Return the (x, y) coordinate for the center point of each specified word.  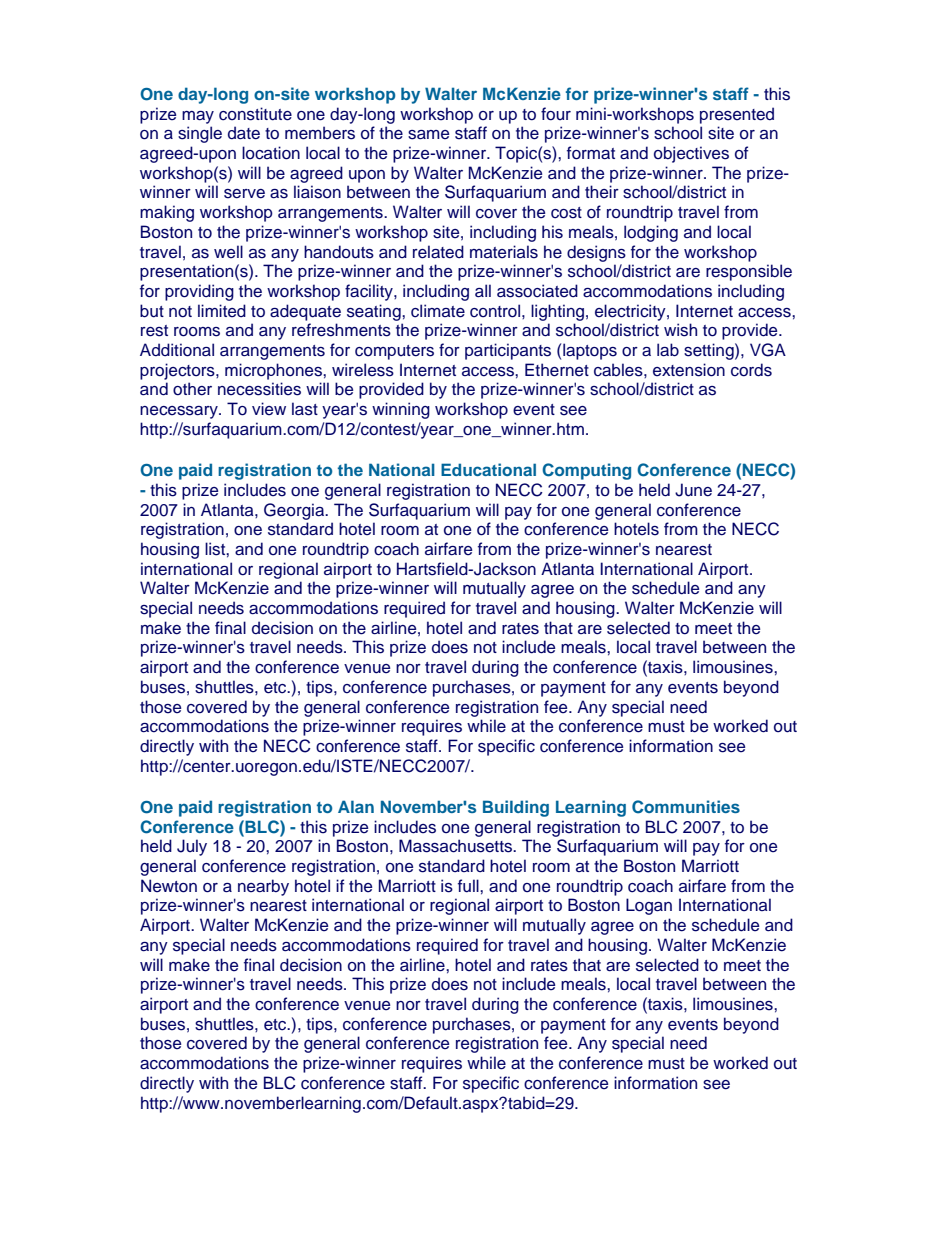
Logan (649, 906)
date (244, 133)
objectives (691, 154)
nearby (263, 887)
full (469, 886)
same (428, 135)
